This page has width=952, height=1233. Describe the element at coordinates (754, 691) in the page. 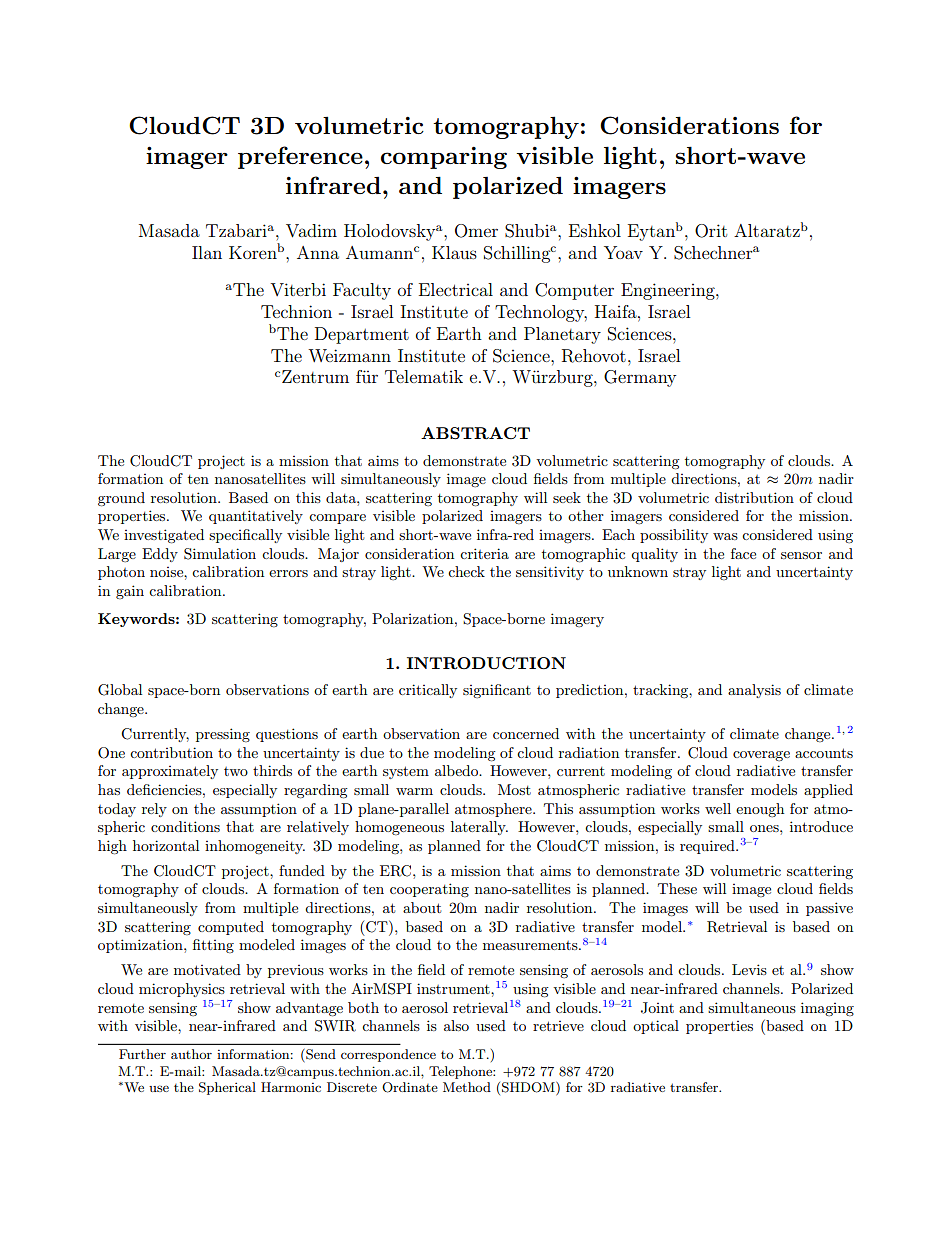

I see `analysis` at that location.
